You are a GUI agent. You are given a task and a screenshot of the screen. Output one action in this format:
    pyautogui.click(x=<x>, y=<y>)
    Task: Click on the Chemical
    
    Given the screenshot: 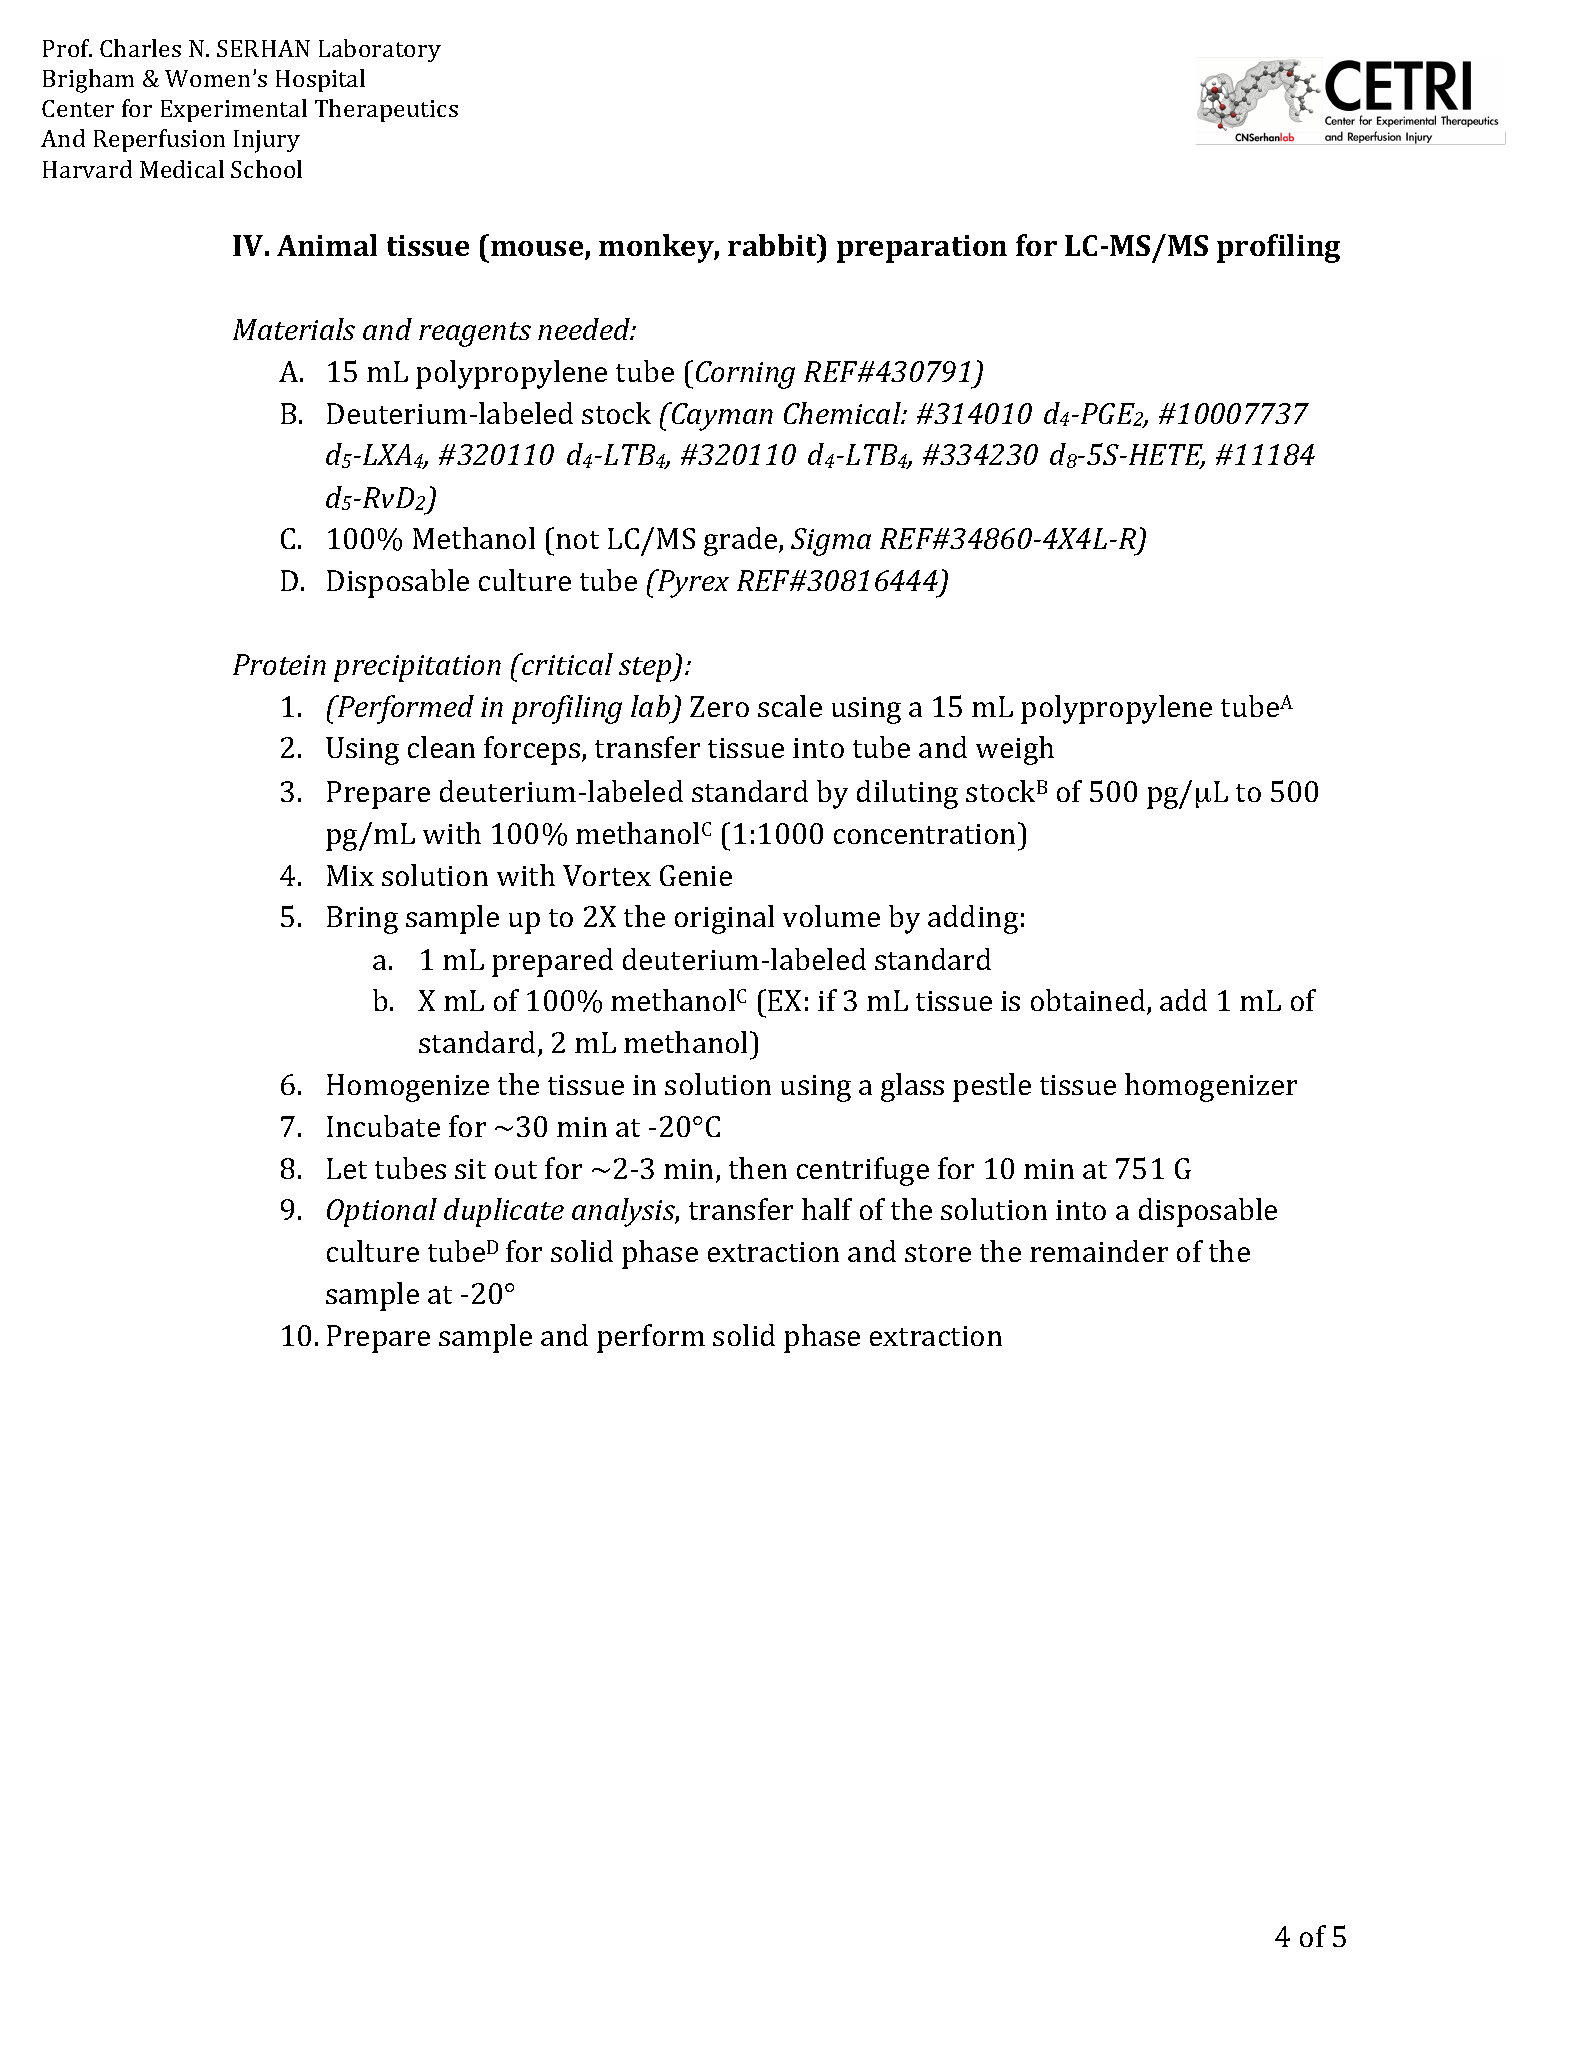 What is the action you would take?
    pyautogui.click(x=843, y=413)
